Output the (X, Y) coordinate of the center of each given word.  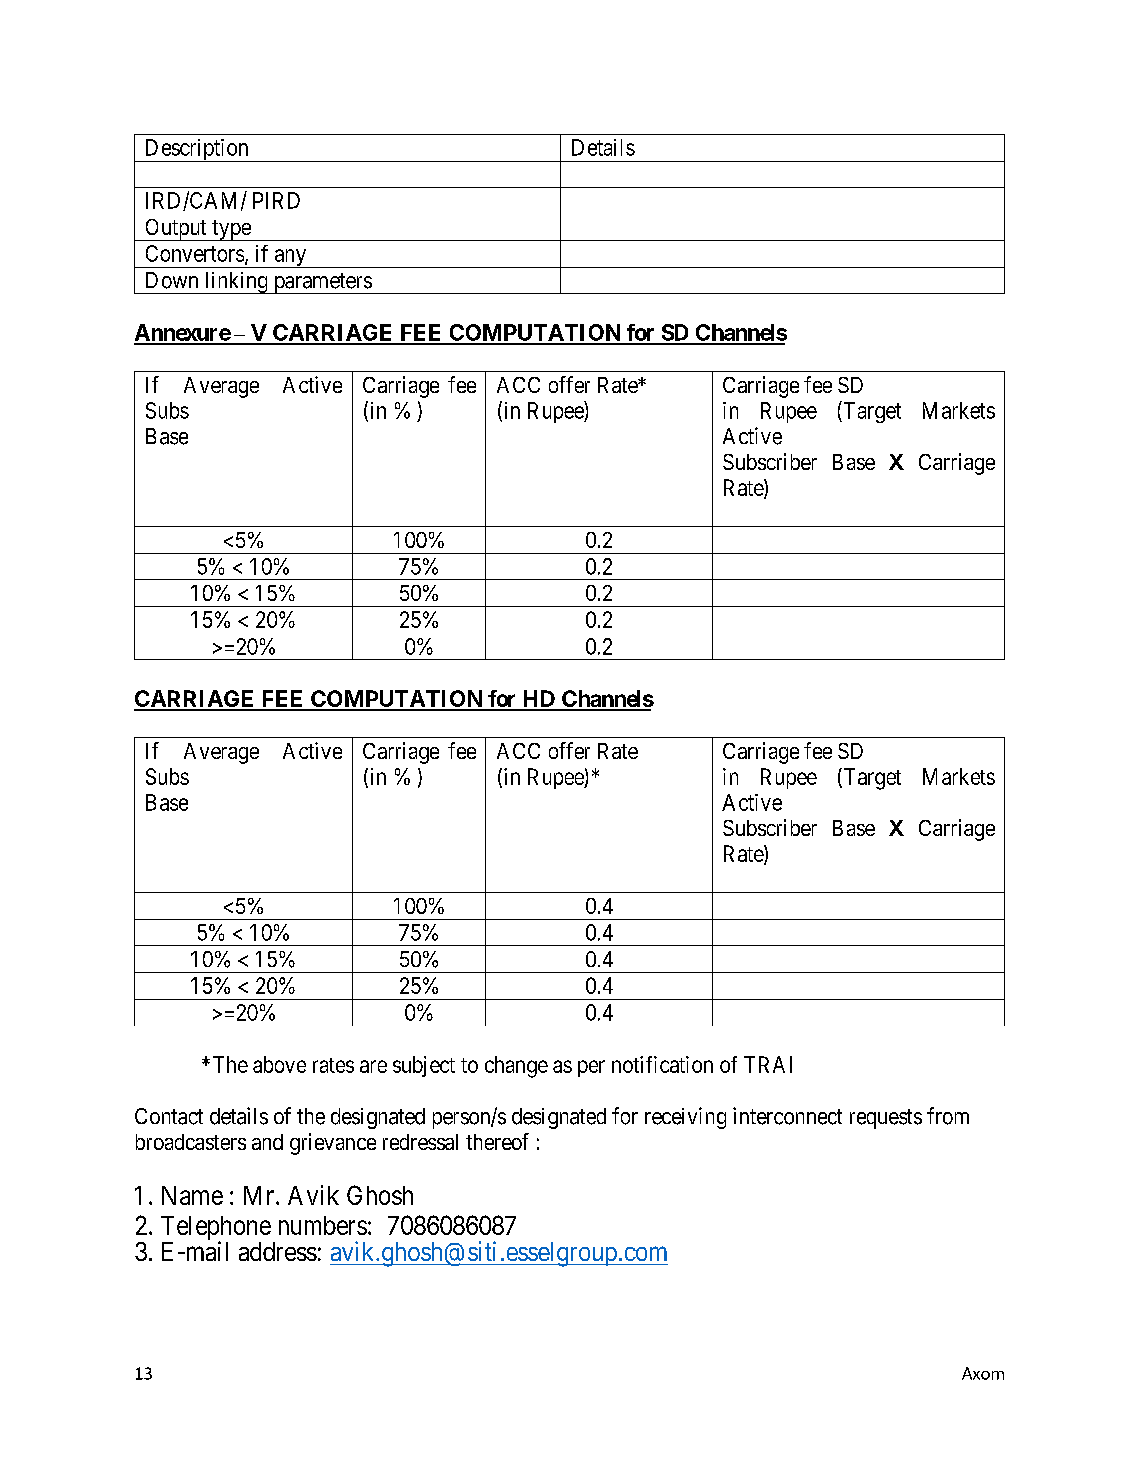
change (516, 1067)
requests (886, 1119)
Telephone (216, 1229)
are (373, 1066)
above (279, 1064)
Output (176, 230)
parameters (322, 283)
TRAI (768, 1064)
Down (172, 280)
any (290, 258)
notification (662, 1064)
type (231, 230)
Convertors (195, 253)
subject (424, 1066)
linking (236, 283)
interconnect (787, 1116)
